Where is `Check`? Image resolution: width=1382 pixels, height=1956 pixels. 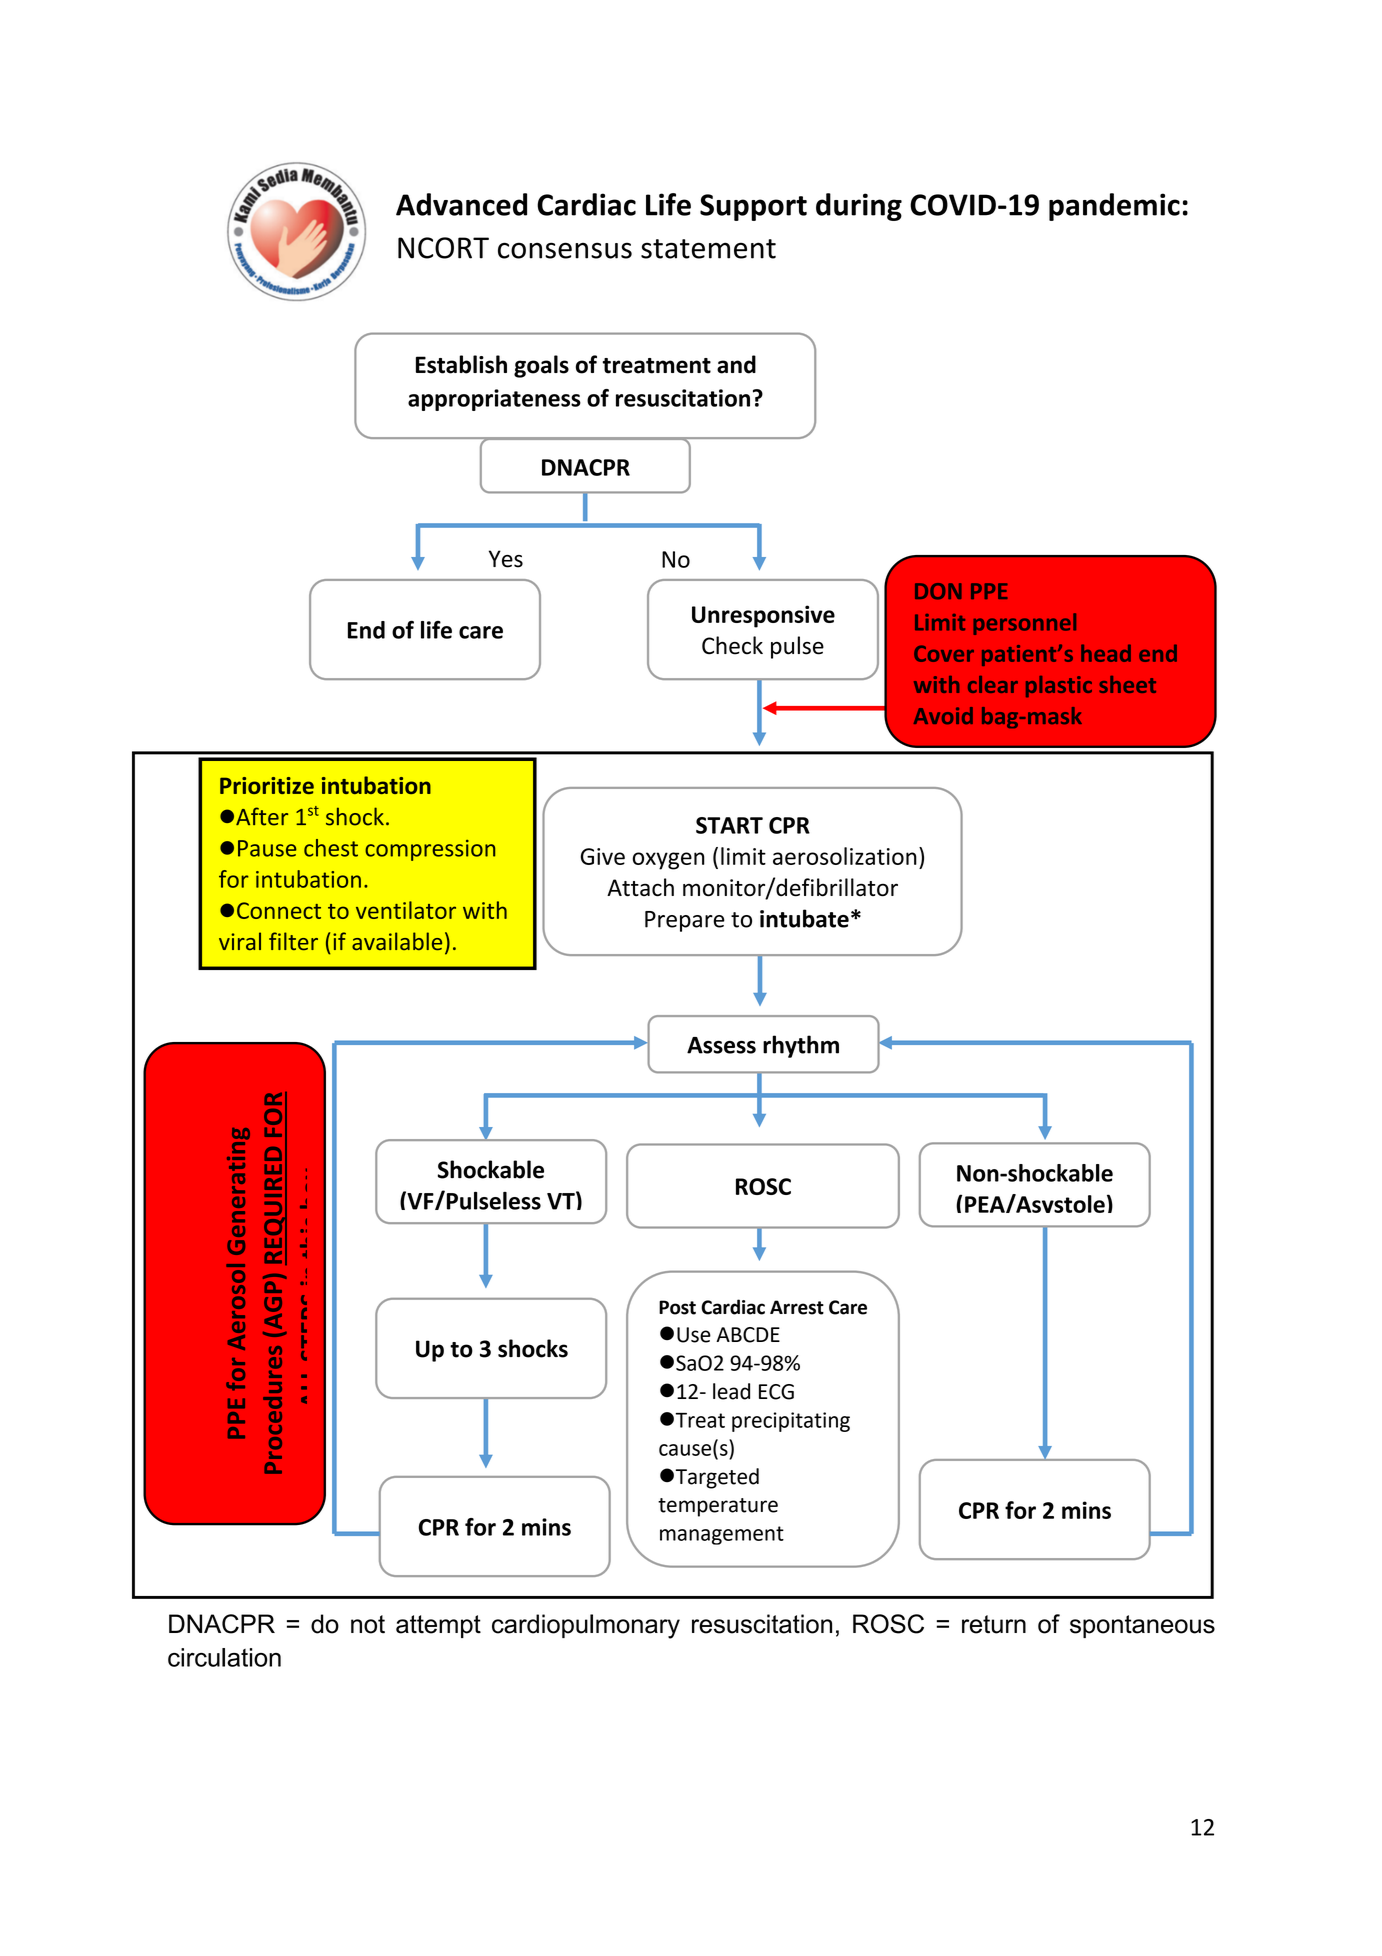
Check is located at coordinates (732, 645).
